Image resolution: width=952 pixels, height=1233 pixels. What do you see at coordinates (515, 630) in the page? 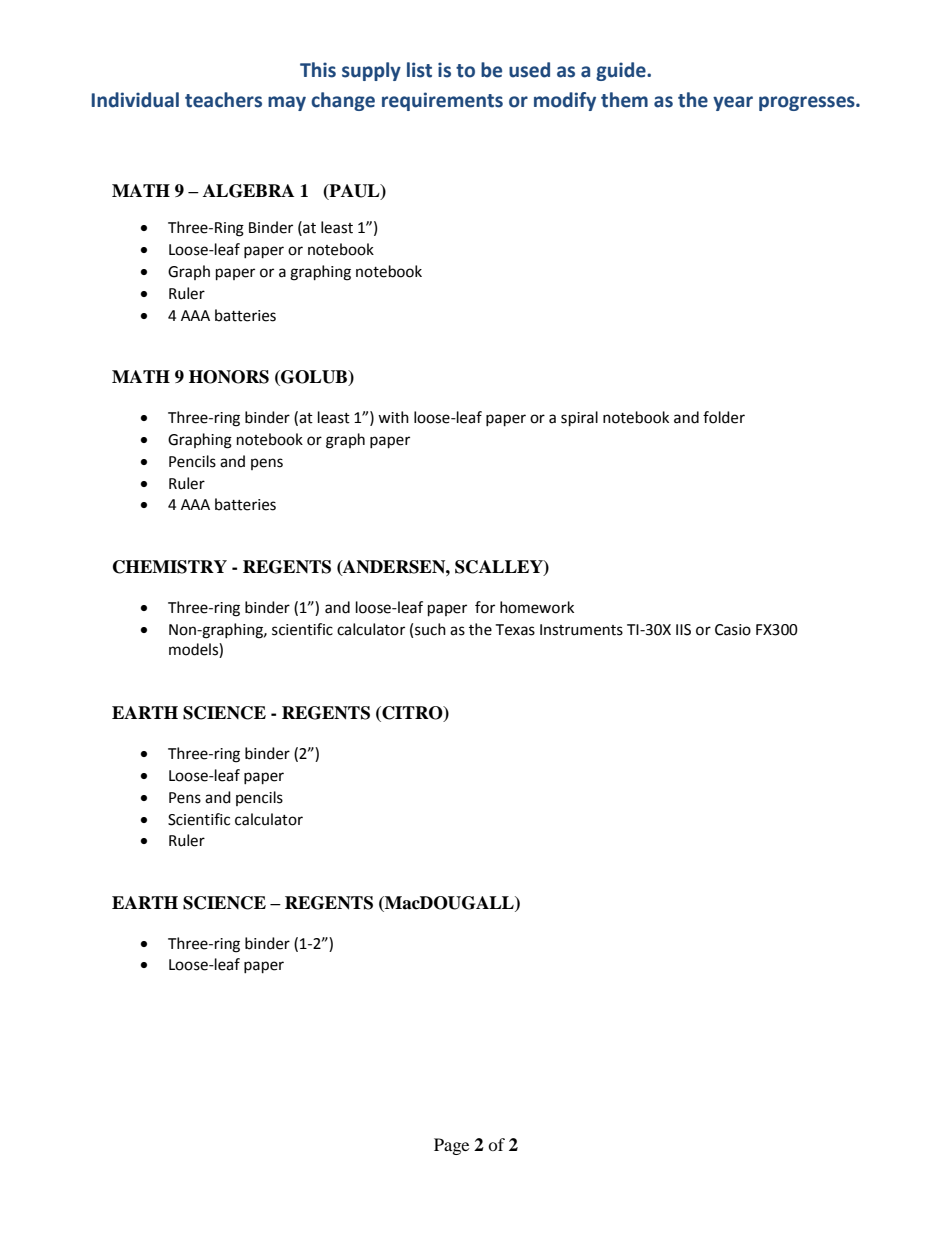
I see `Texas` at bounding box center [515, 630].
